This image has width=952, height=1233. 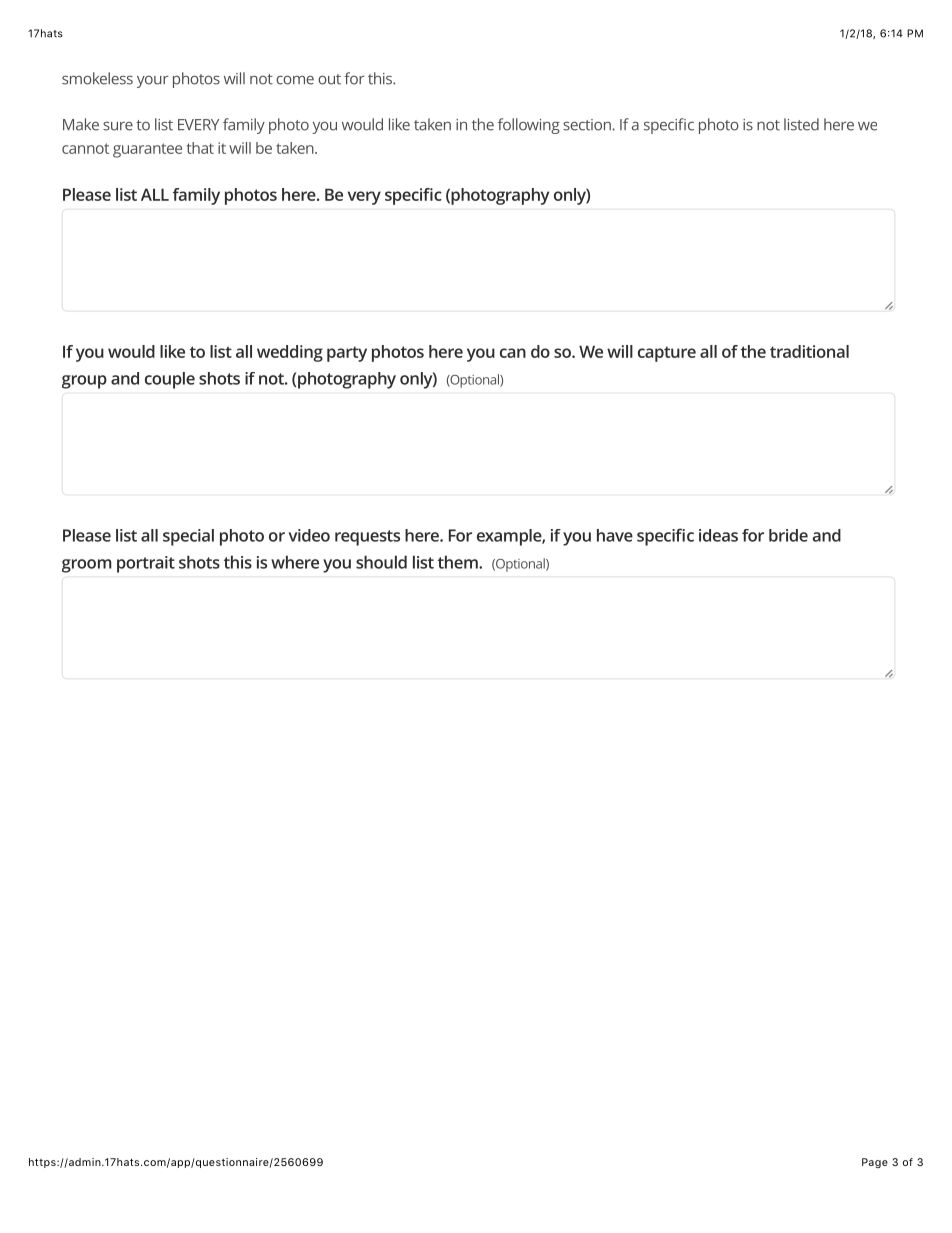 What do you see at coordinates (170, 380) in the image?
I see `couple` at bounding box center [170, 380].
